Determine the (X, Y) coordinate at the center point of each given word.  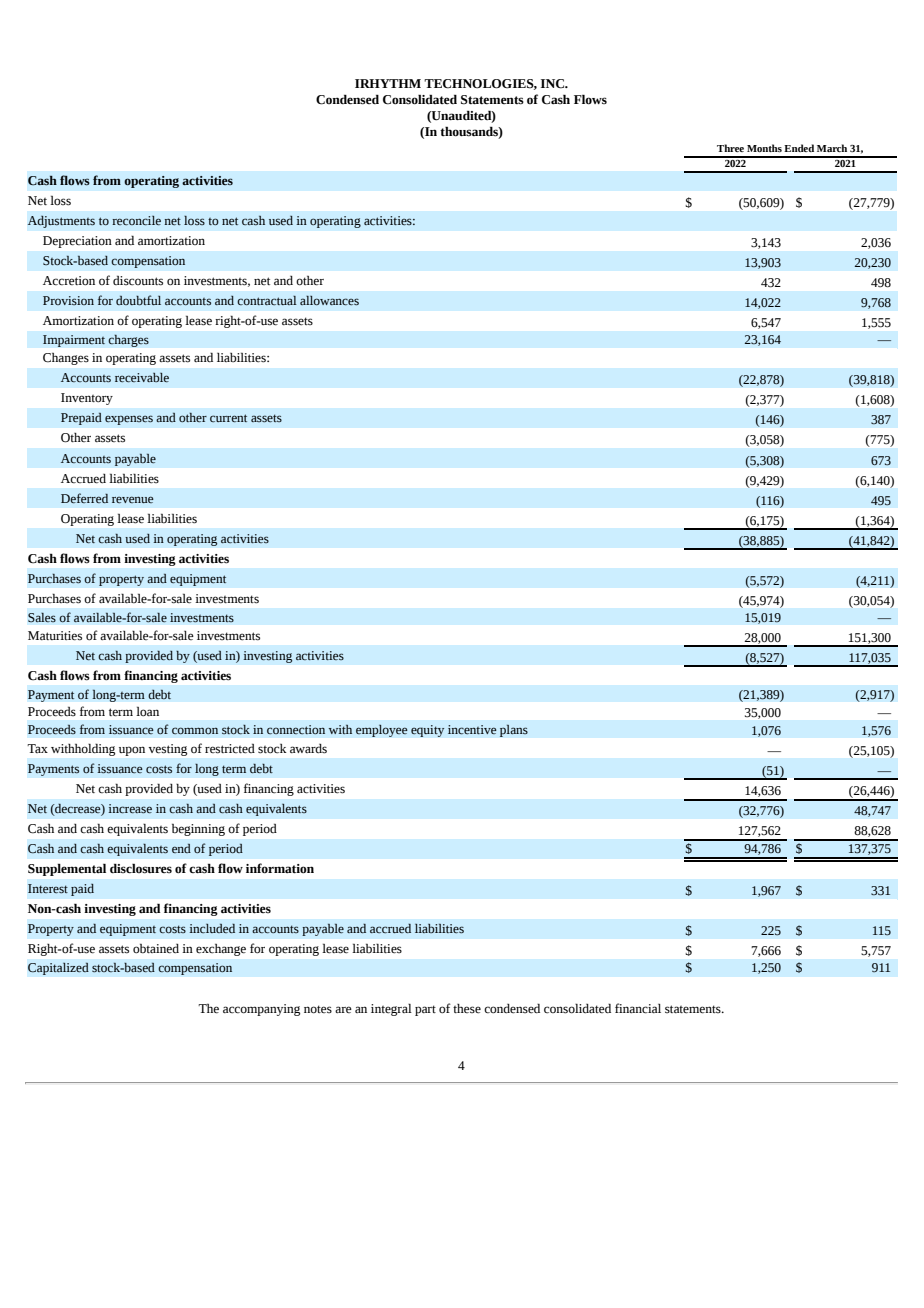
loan (147, 711)
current (228, 418)
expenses (129, 420)
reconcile (136, 221)
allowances (329, 301)
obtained (156, 948)
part (425, 1010)
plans (514, 730)
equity (428, 731)
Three (730, 148)
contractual (267, 300)
